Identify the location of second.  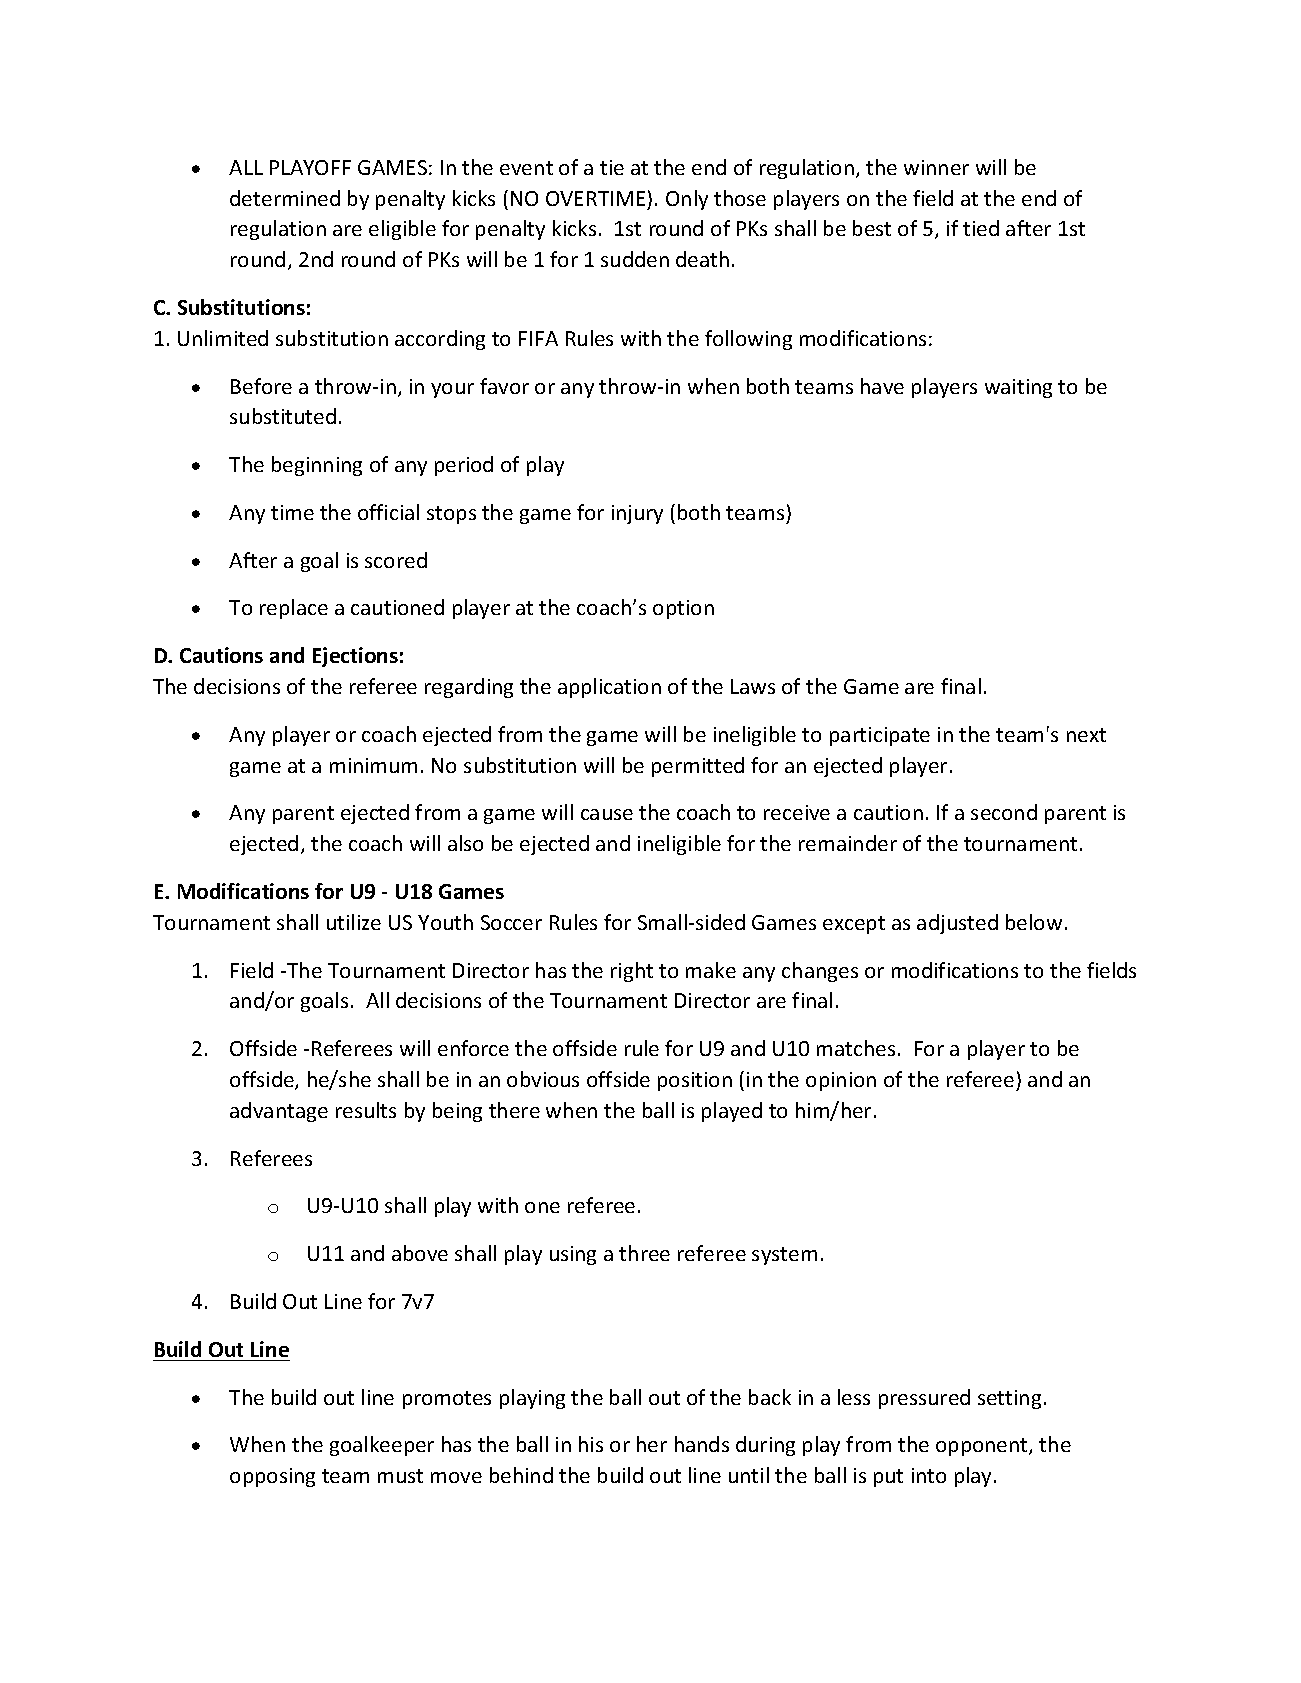
(1004, 812).
